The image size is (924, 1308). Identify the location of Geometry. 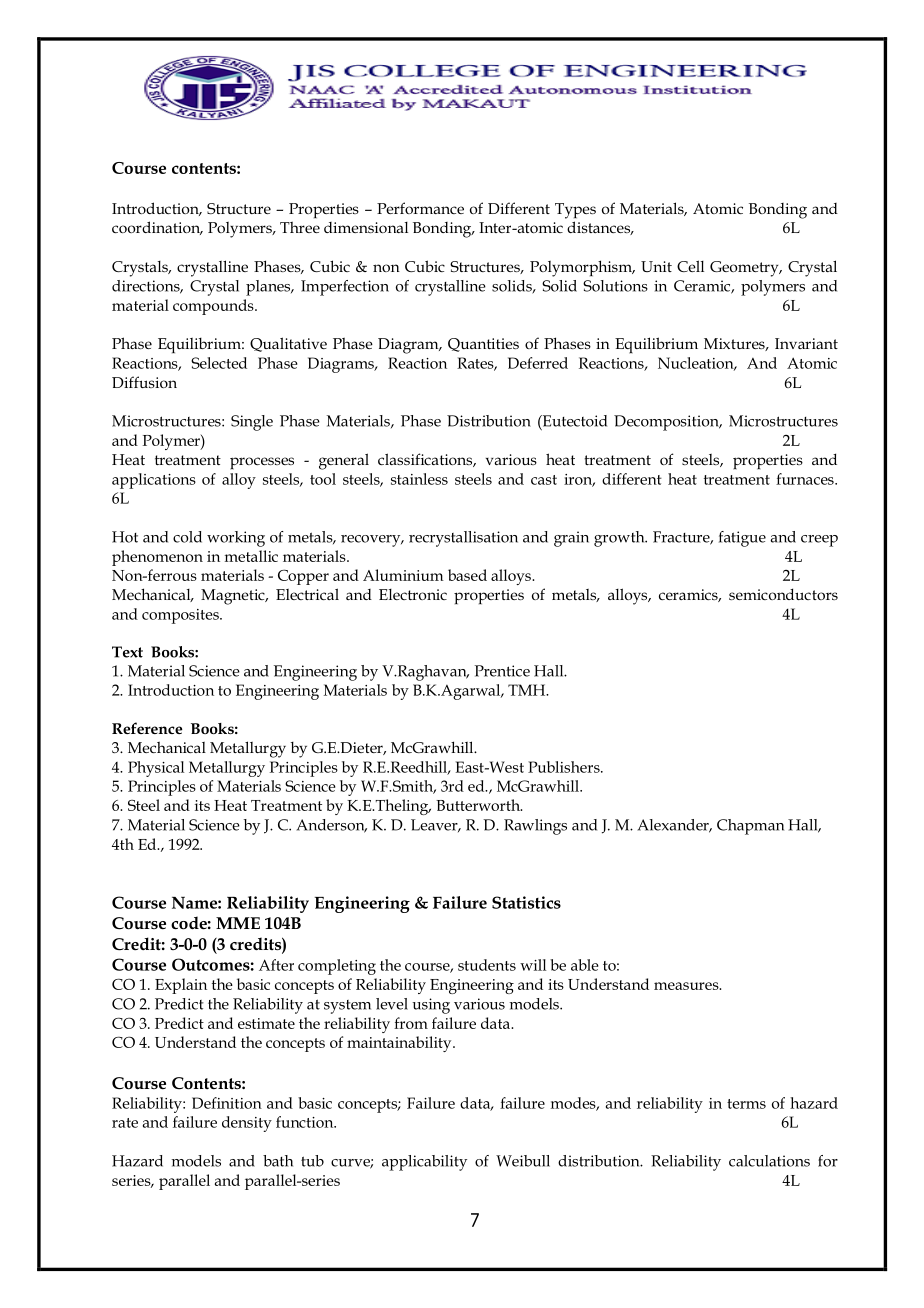
(745, 269).
